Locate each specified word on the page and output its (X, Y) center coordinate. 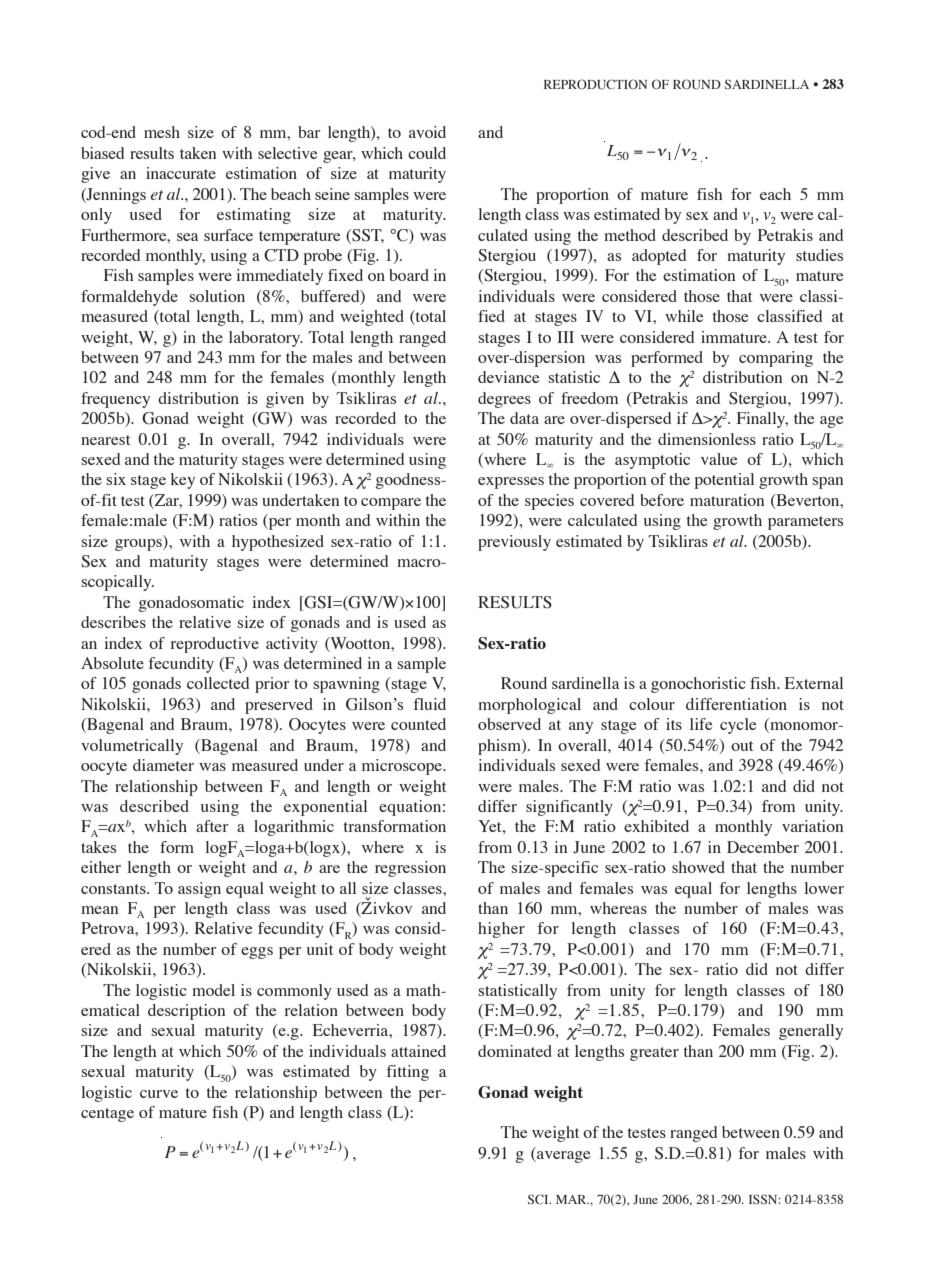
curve (159, 1094)
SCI (539, 1199)
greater (654, 1054)
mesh (162, 132)
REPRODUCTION (595, 84)
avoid (427, 132)
